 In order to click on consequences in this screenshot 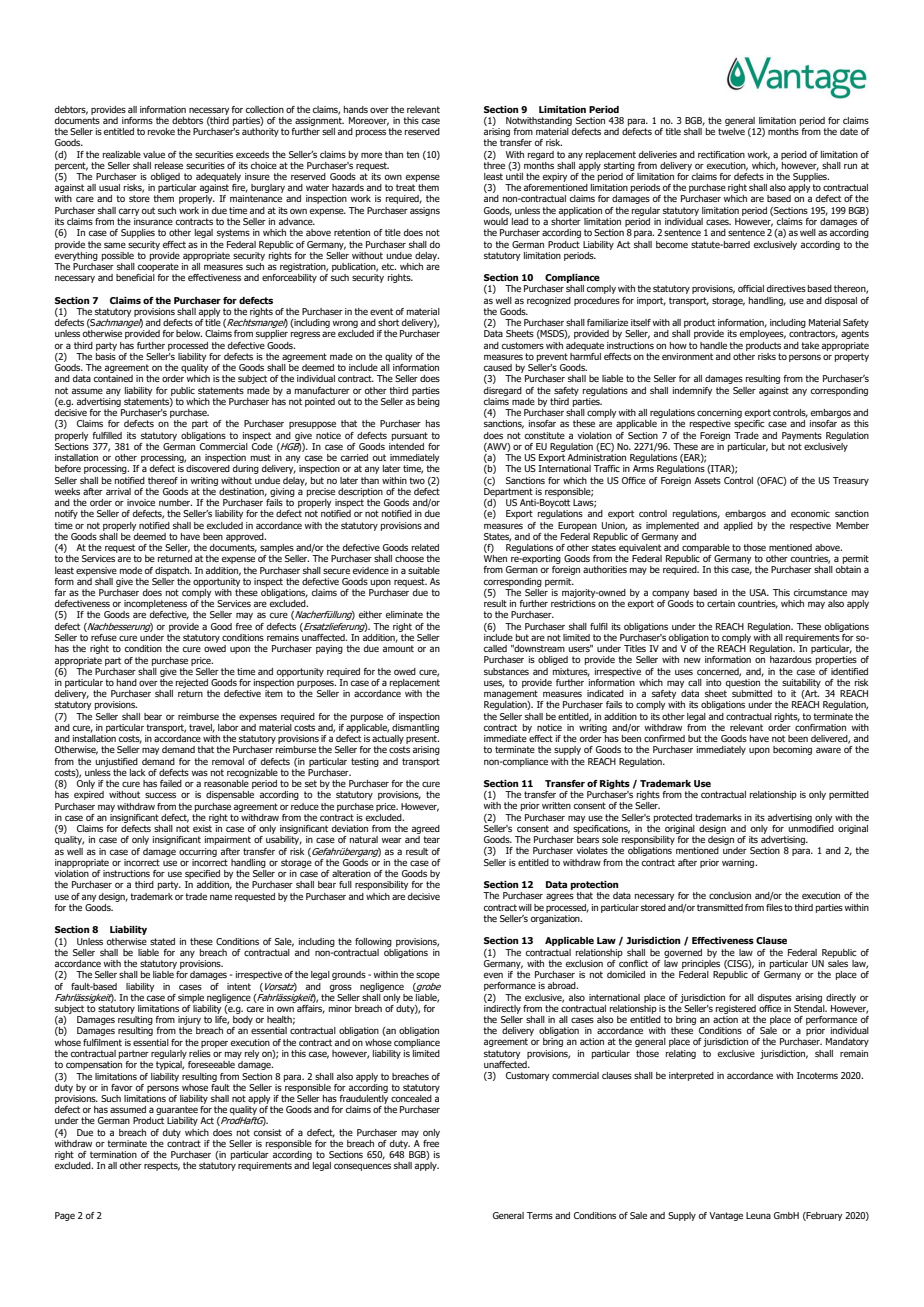, I will do `click(362, 1167)`.
